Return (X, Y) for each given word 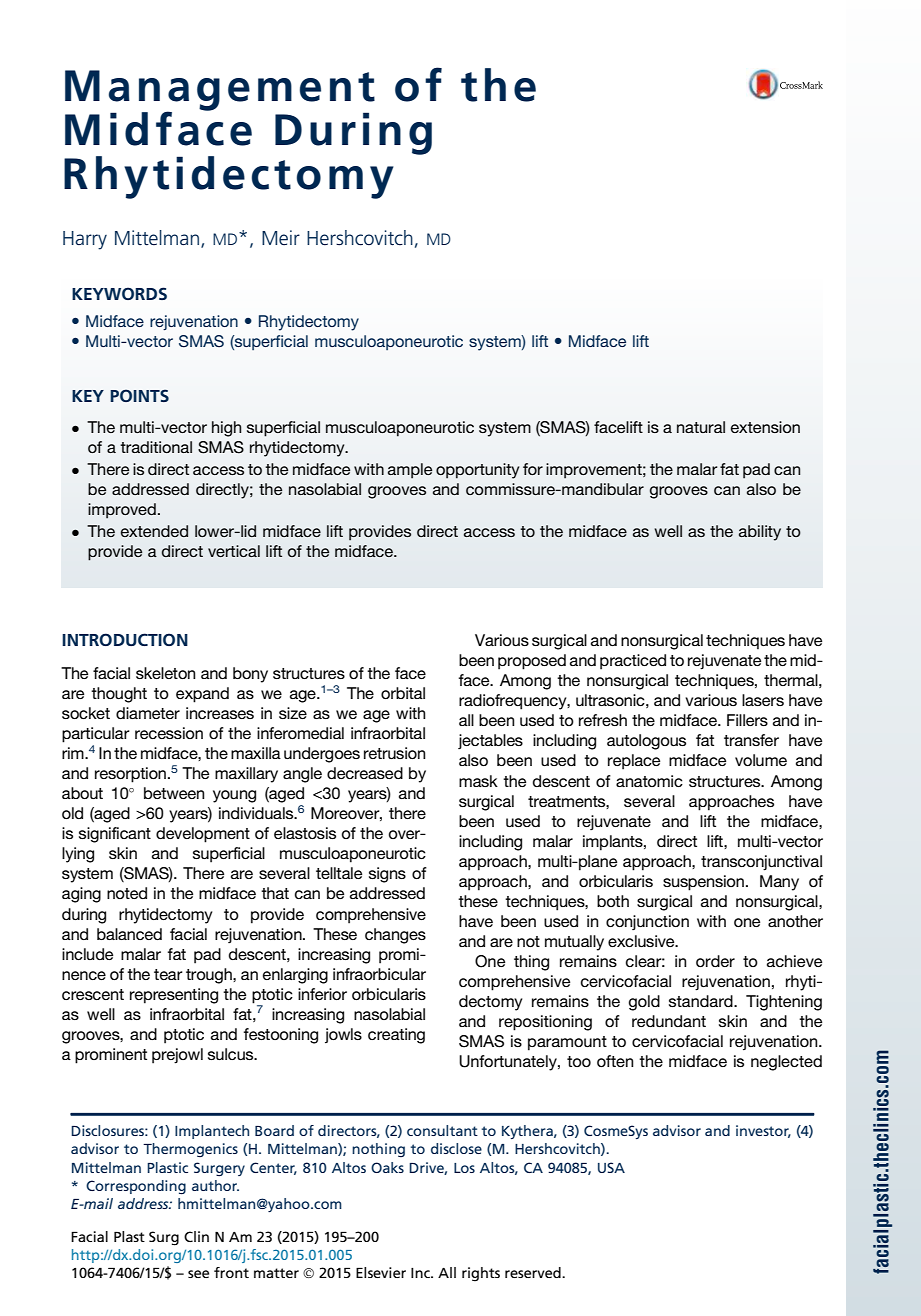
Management (220, 91)
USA (611, 1167)
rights (481, 1274)
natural (701, 427)
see (198, 1274)
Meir (281, 237)
